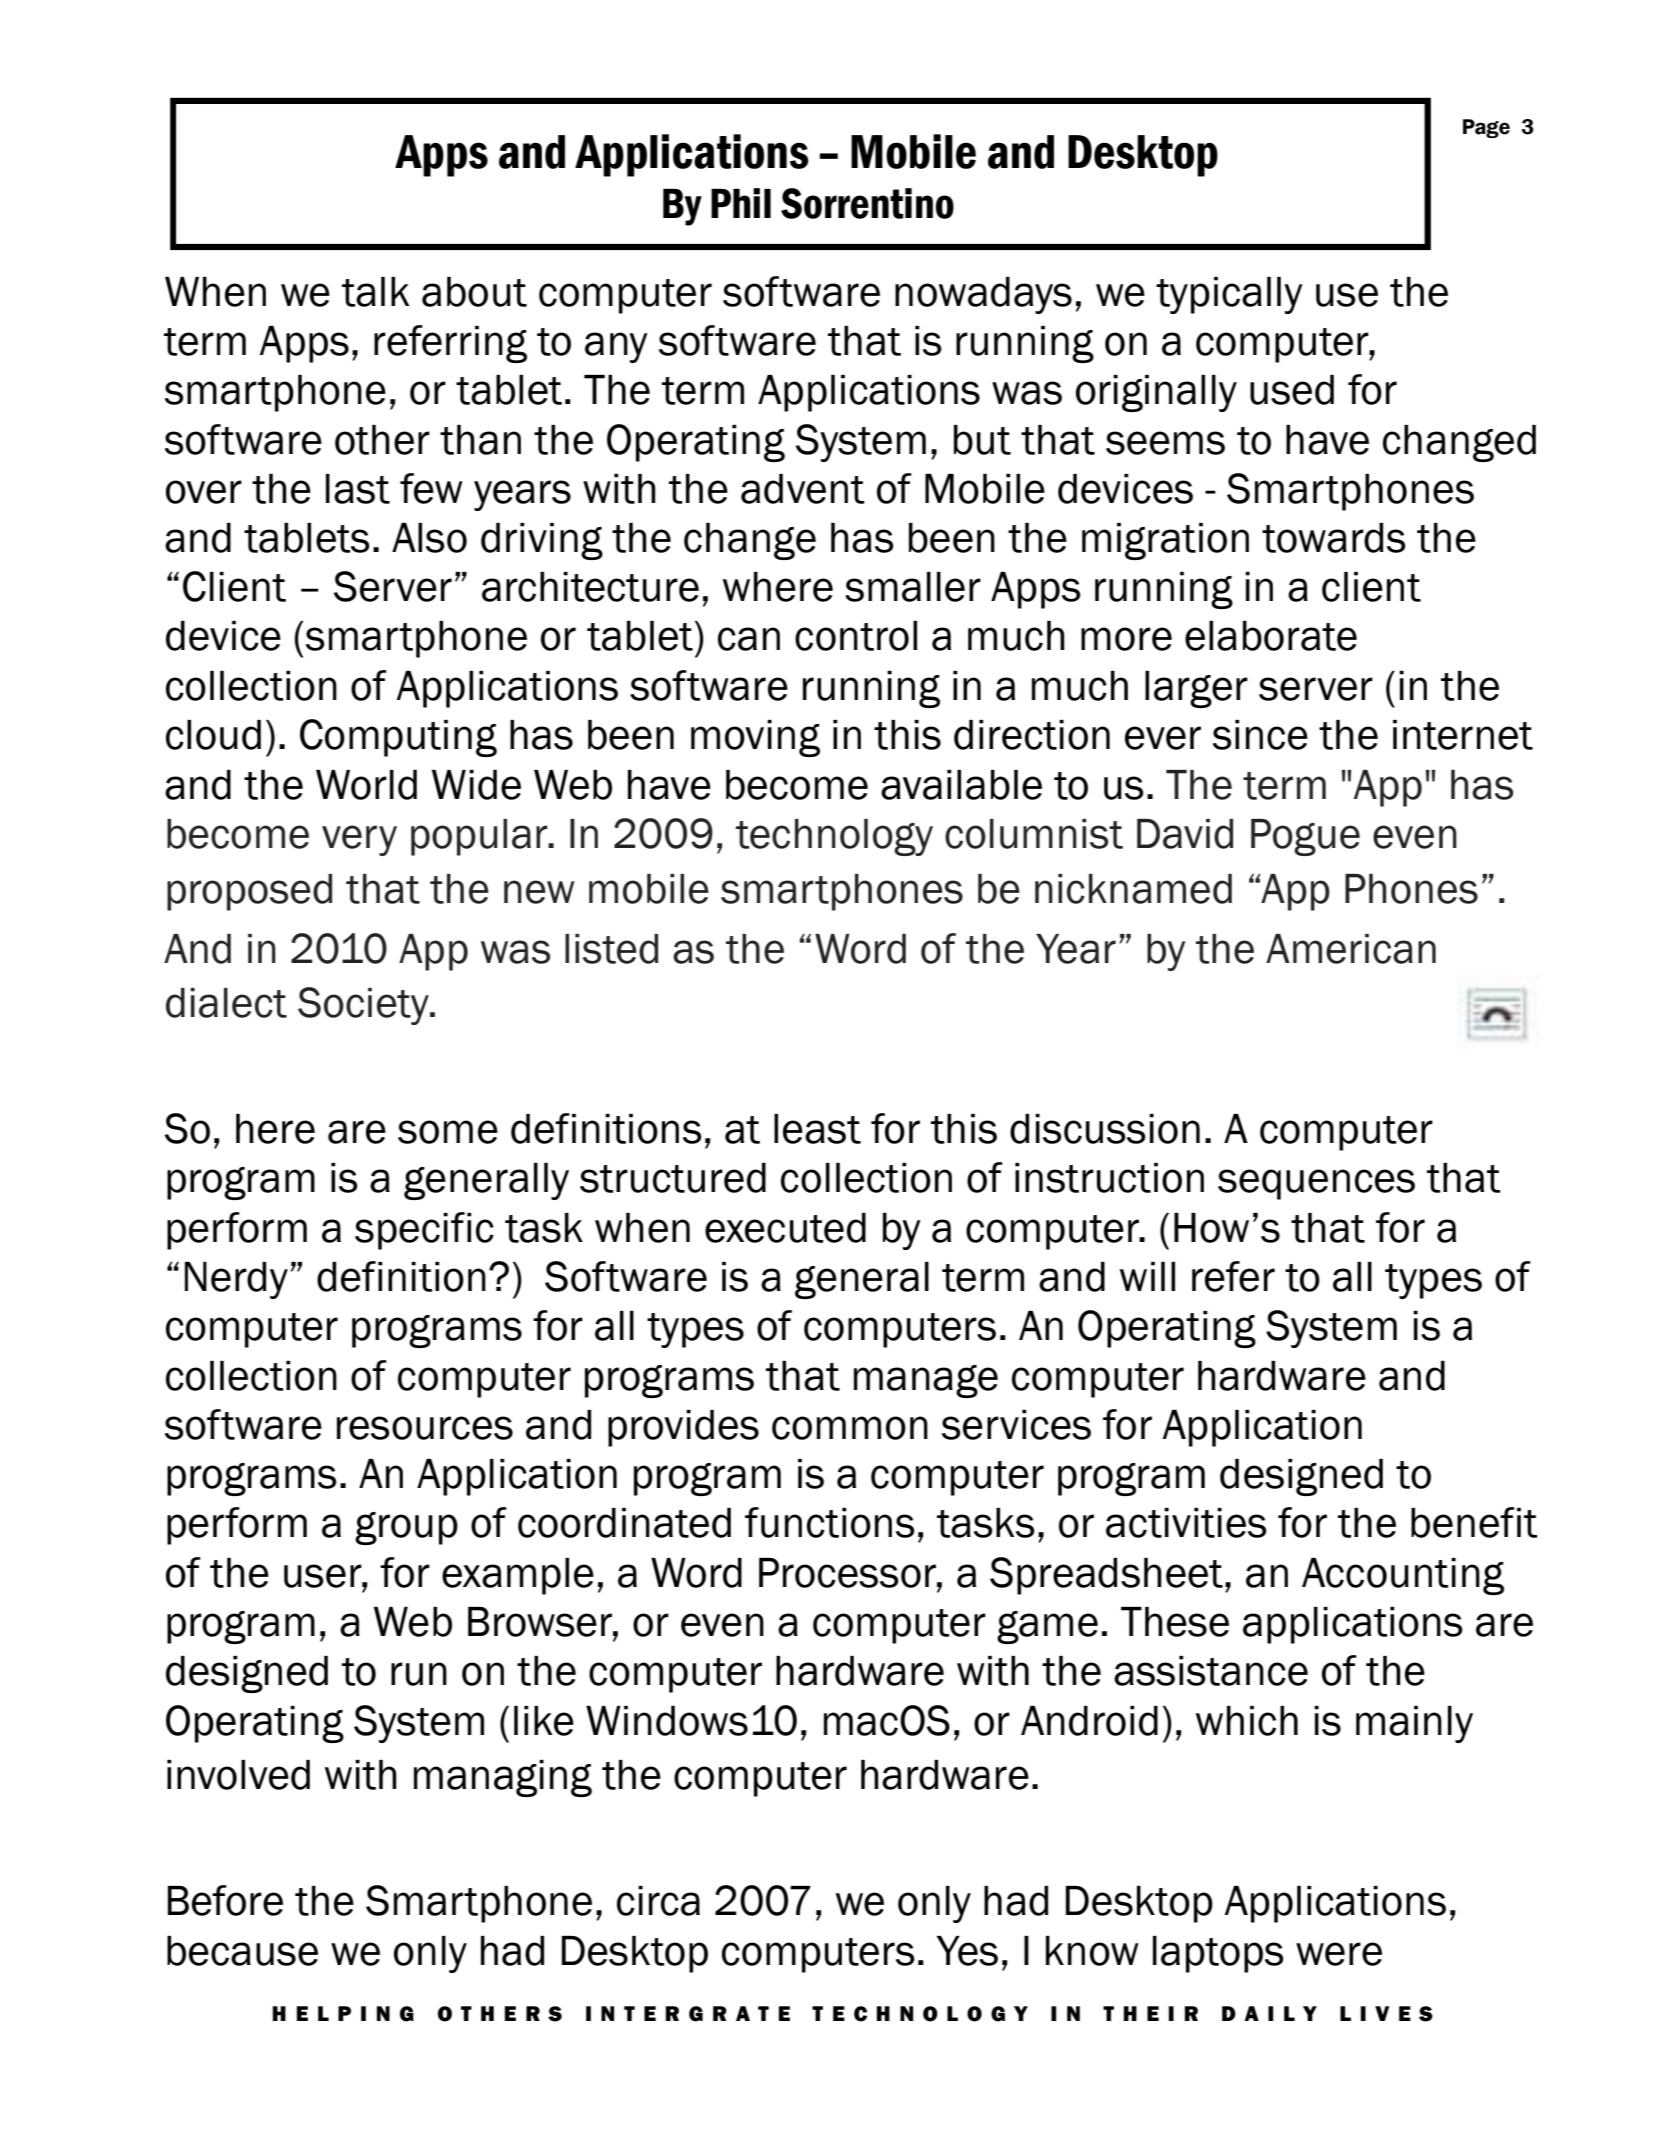 The width and height of the document is (1663, 2152). What do you see at coordinates (376, 292) in the document?
I see `talk` at bounding box center [376, 292].
